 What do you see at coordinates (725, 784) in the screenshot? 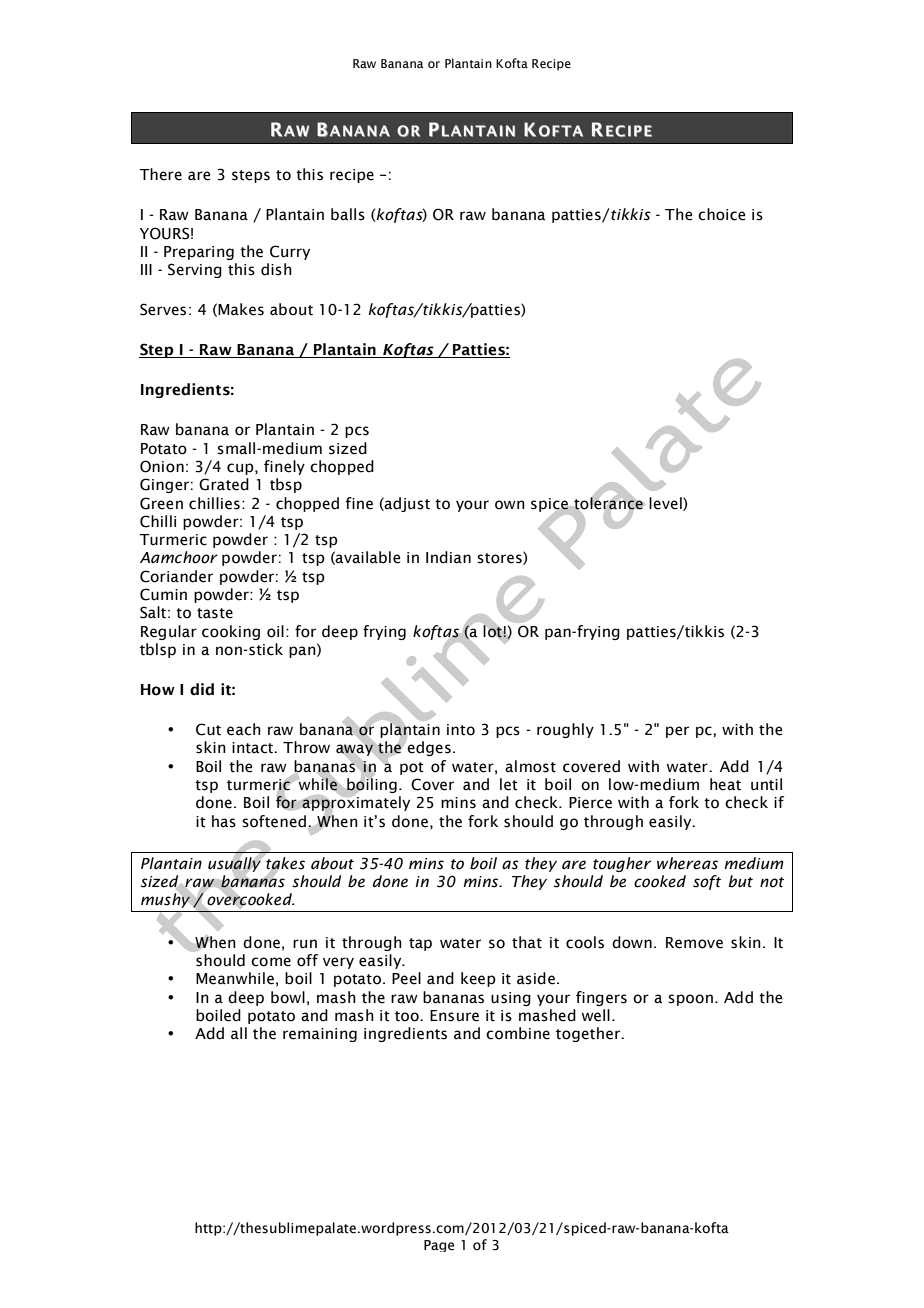
I see `heat` at bounding box center [725, 784].
